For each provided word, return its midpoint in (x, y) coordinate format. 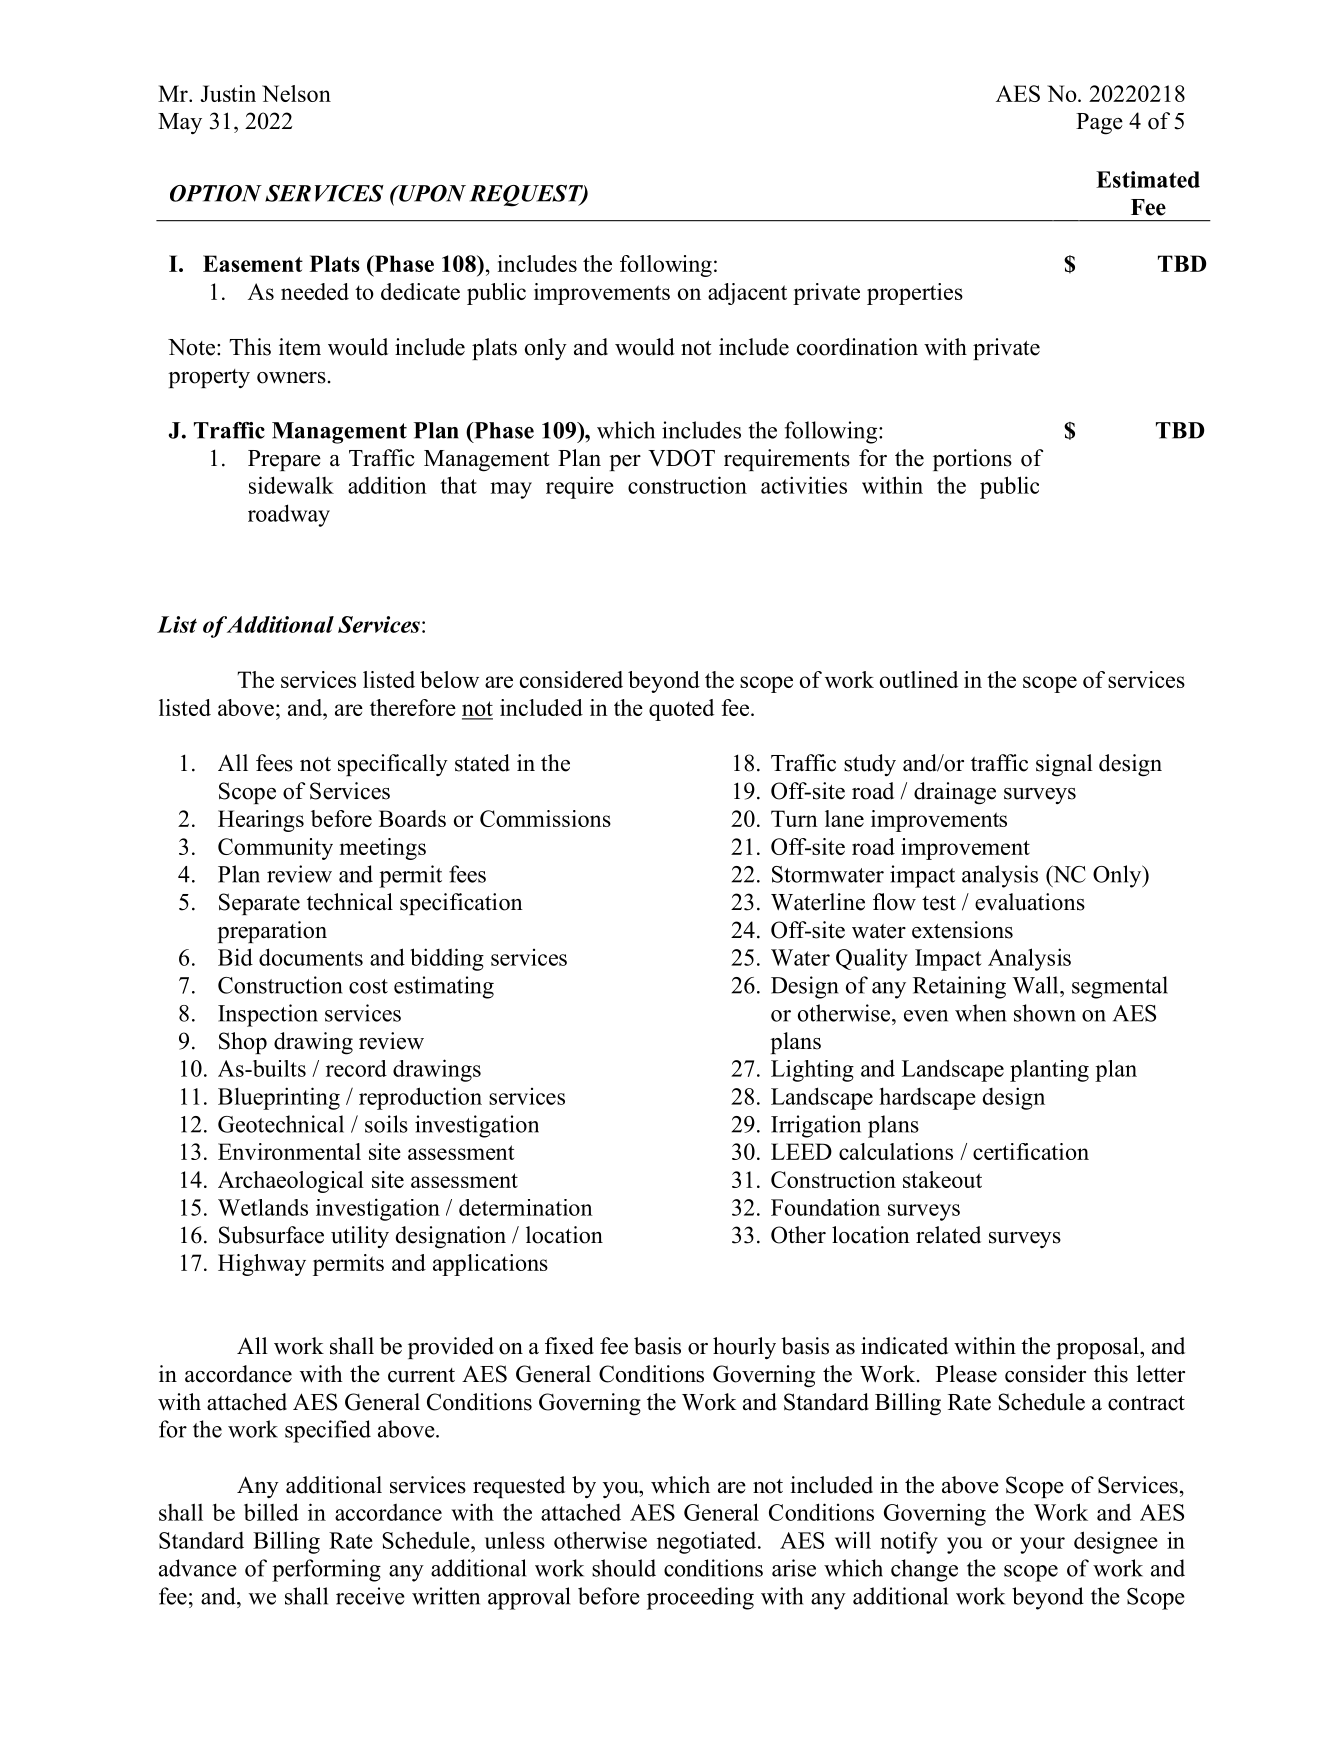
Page (1099, 124)
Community (275, 849)
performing (326, 1570)
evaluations (1030, 902)
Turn (794, 818)
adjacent (747, 294)
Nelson (296, 93)
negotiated (708, 1542)
